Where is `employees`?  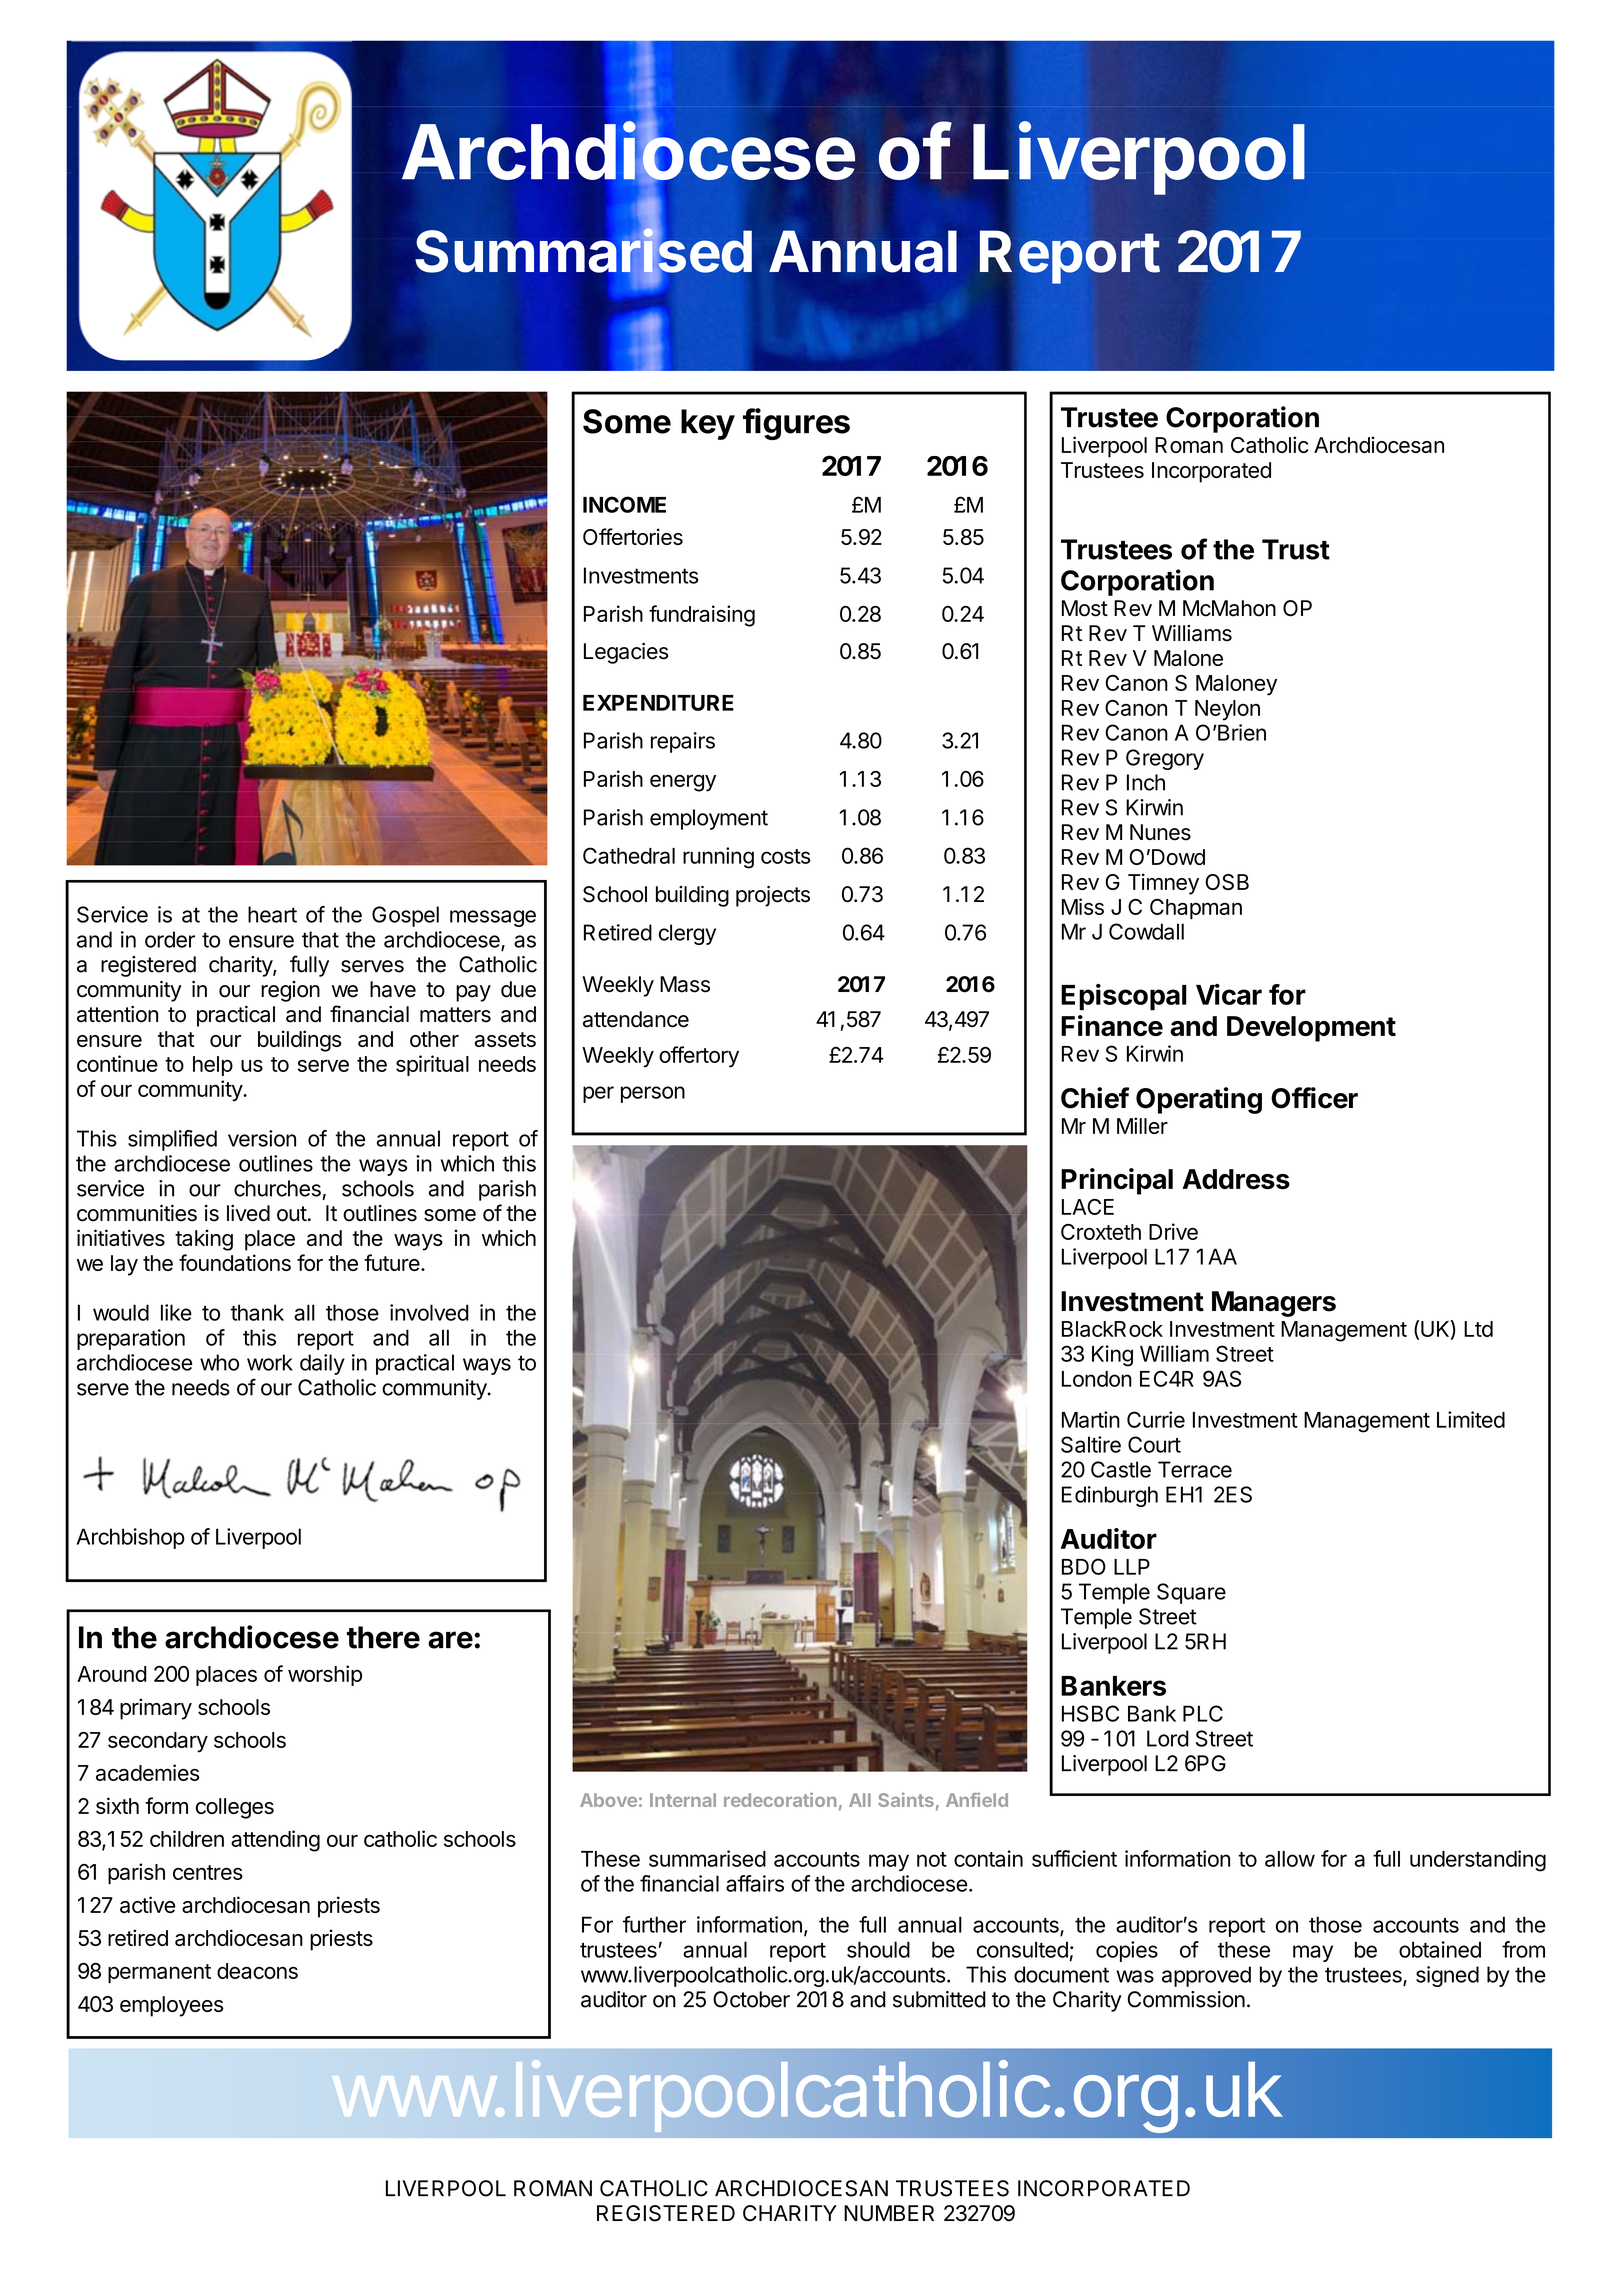 employees is located at coordinates (172, 2006).
